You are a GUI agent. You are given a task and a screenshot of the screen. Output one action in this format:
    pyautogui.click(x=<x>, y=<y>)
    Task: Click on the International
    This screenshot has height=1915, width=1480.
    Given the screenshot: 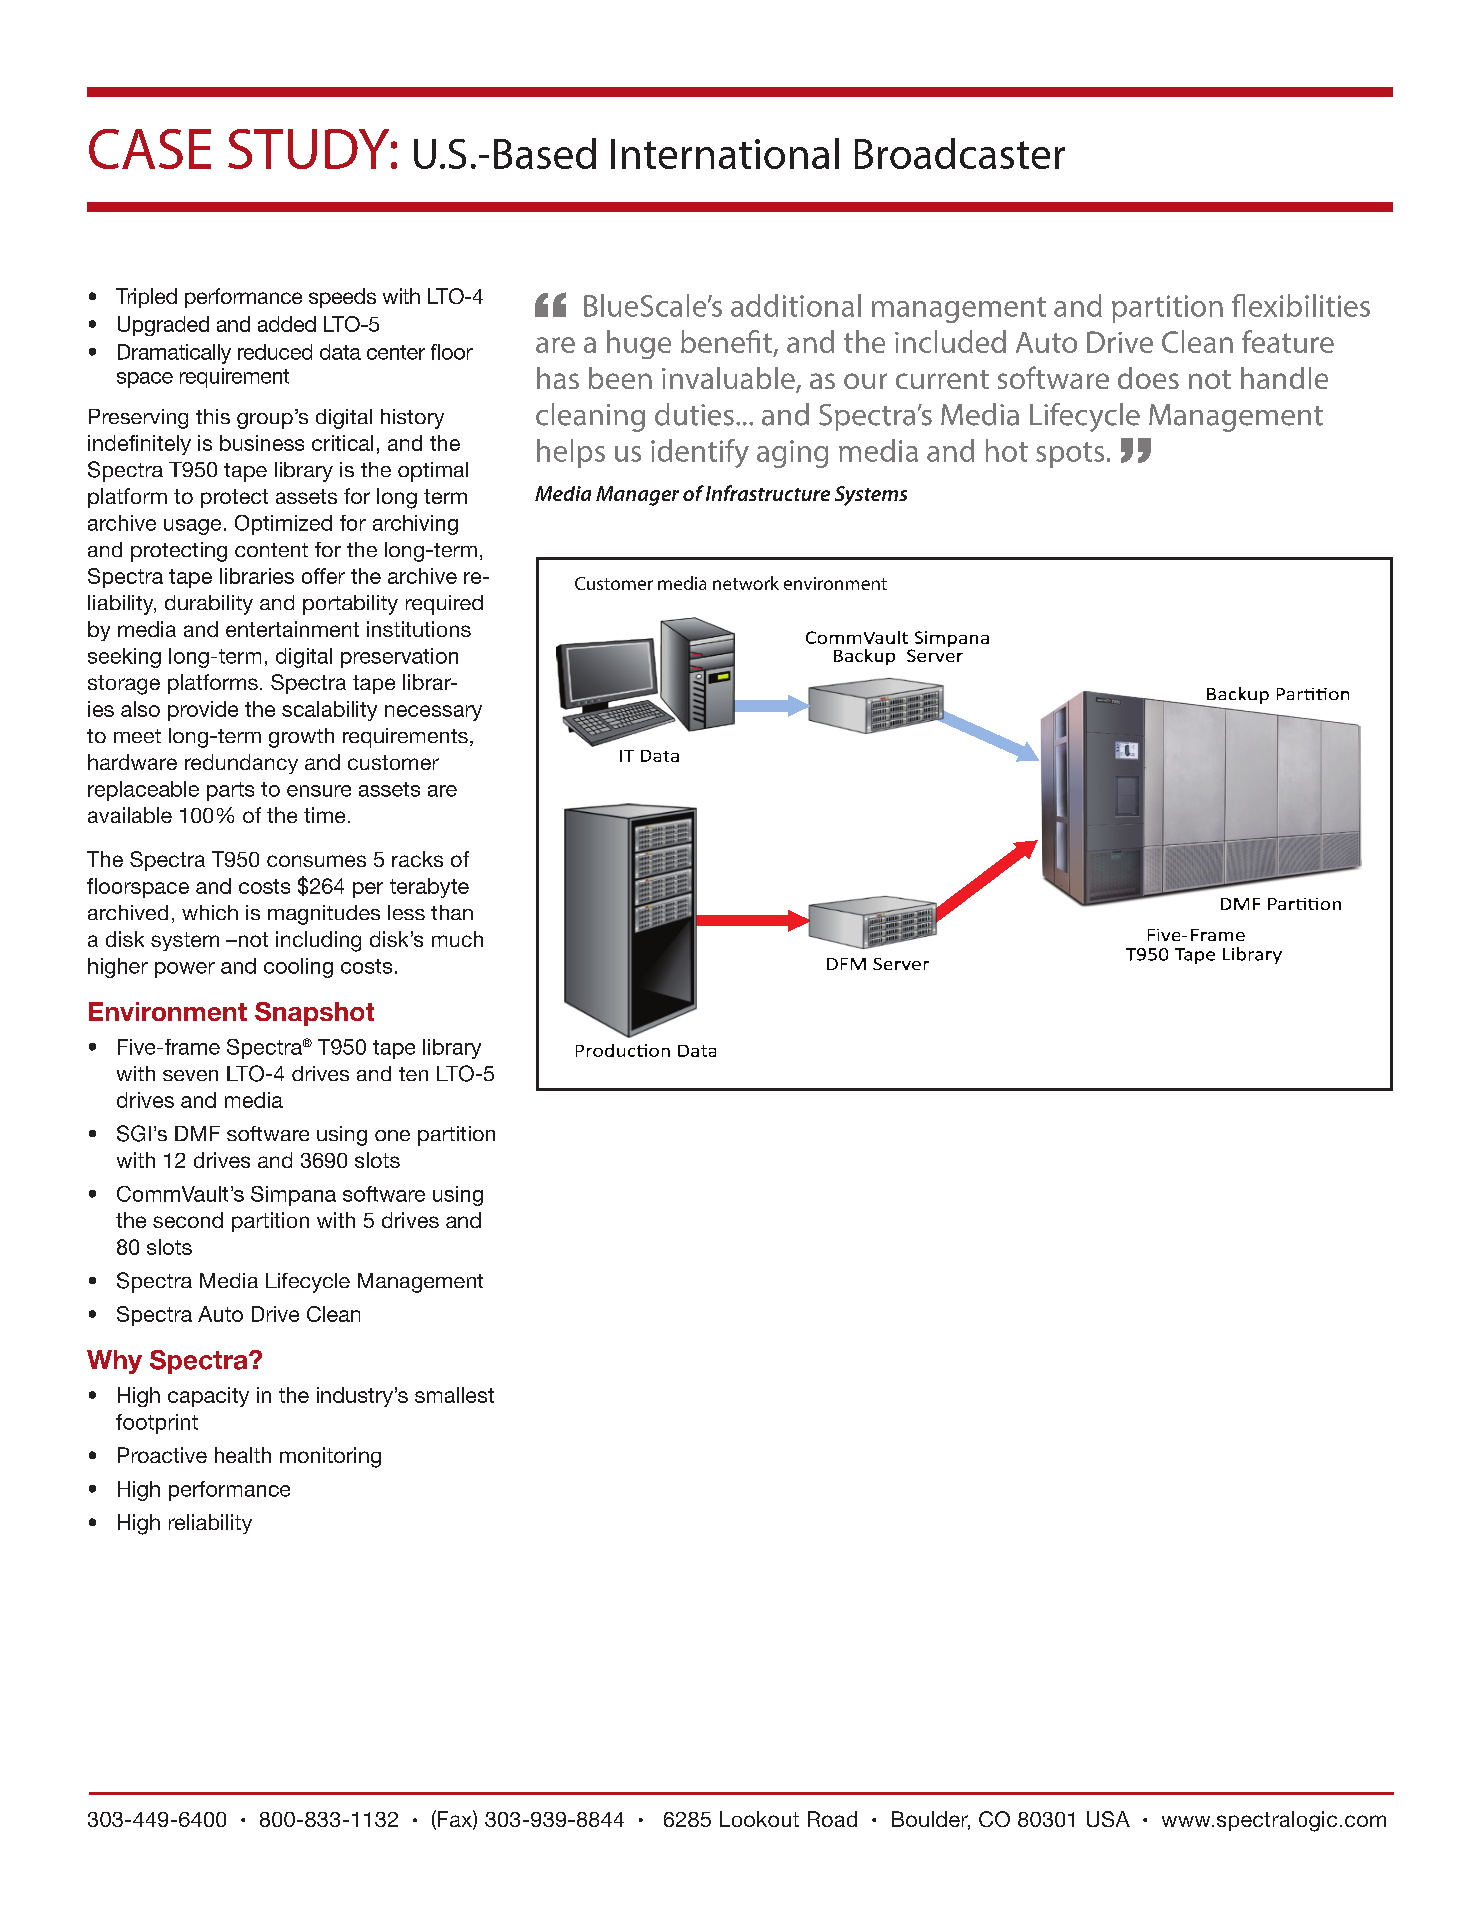 What is the action you would take?
    pyautogui.click(x=725, y=153)
